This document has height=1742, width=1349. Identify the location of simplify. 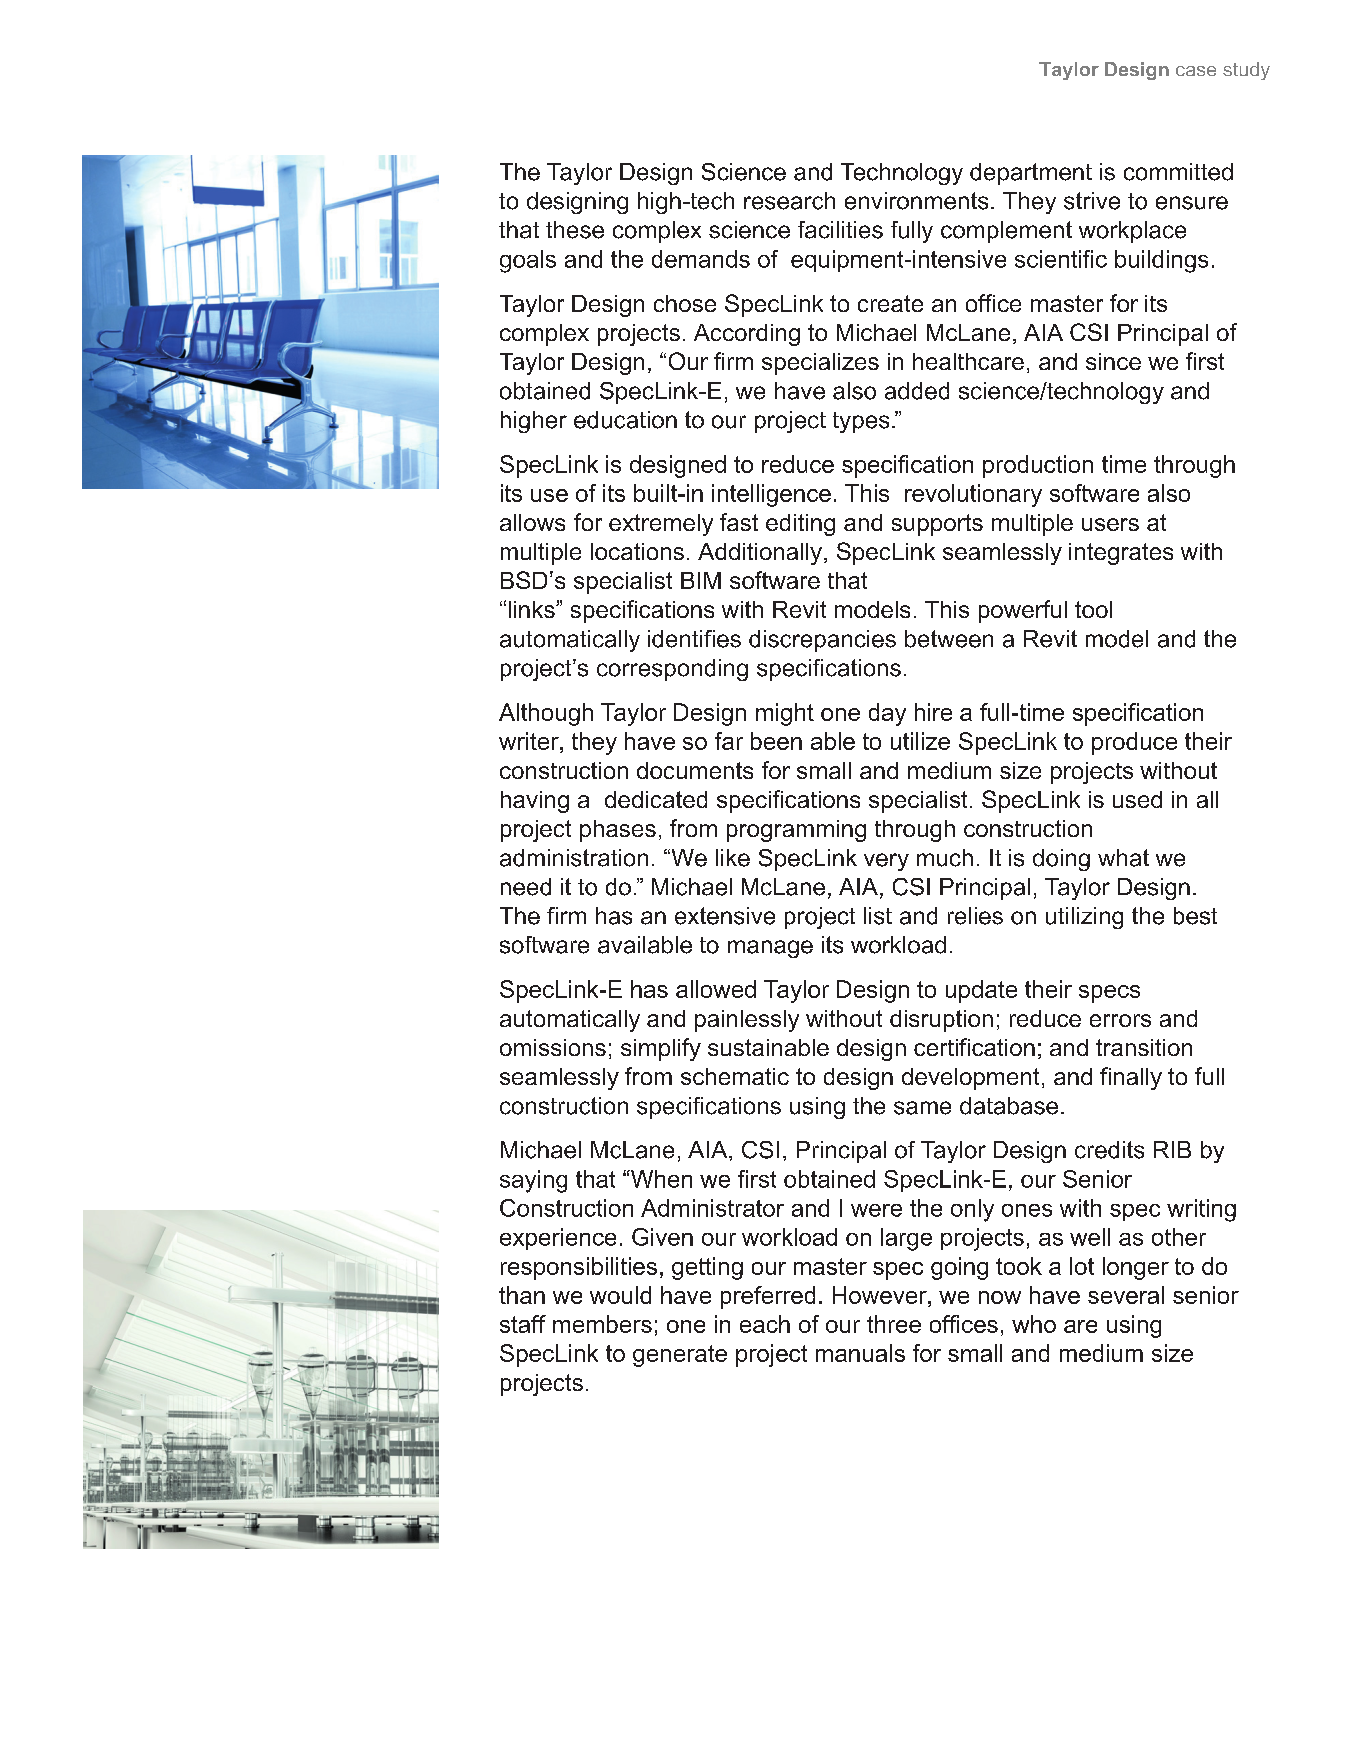
(661, 1049).
